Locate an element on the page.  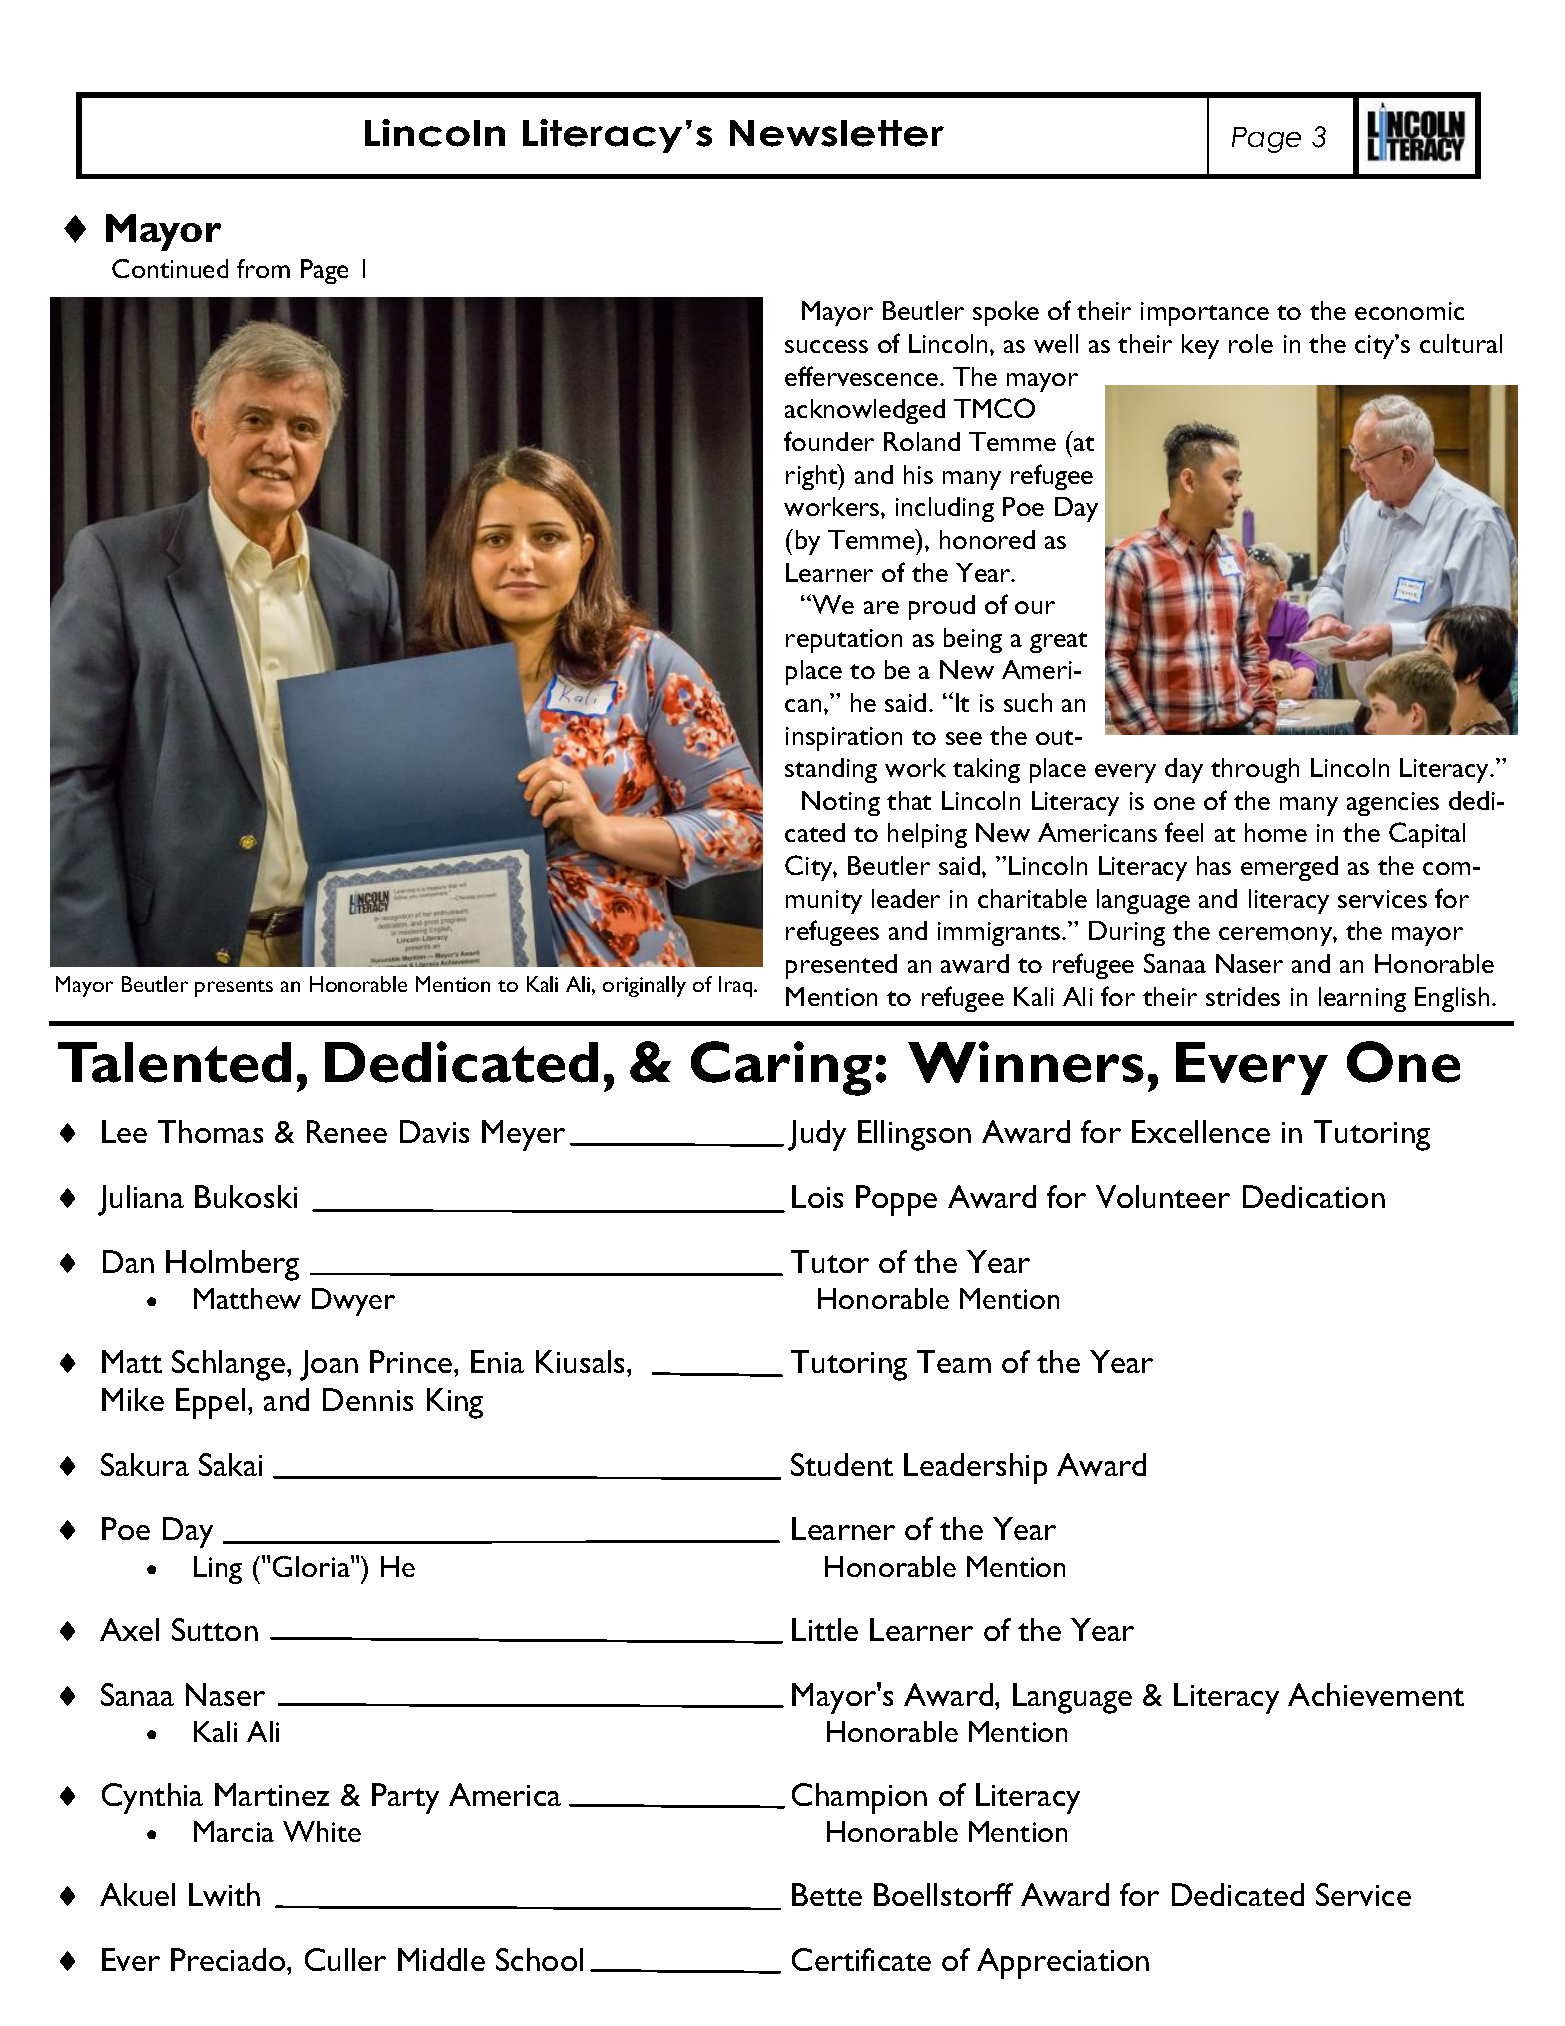
Culler is located at coordinates (345, 1959).
